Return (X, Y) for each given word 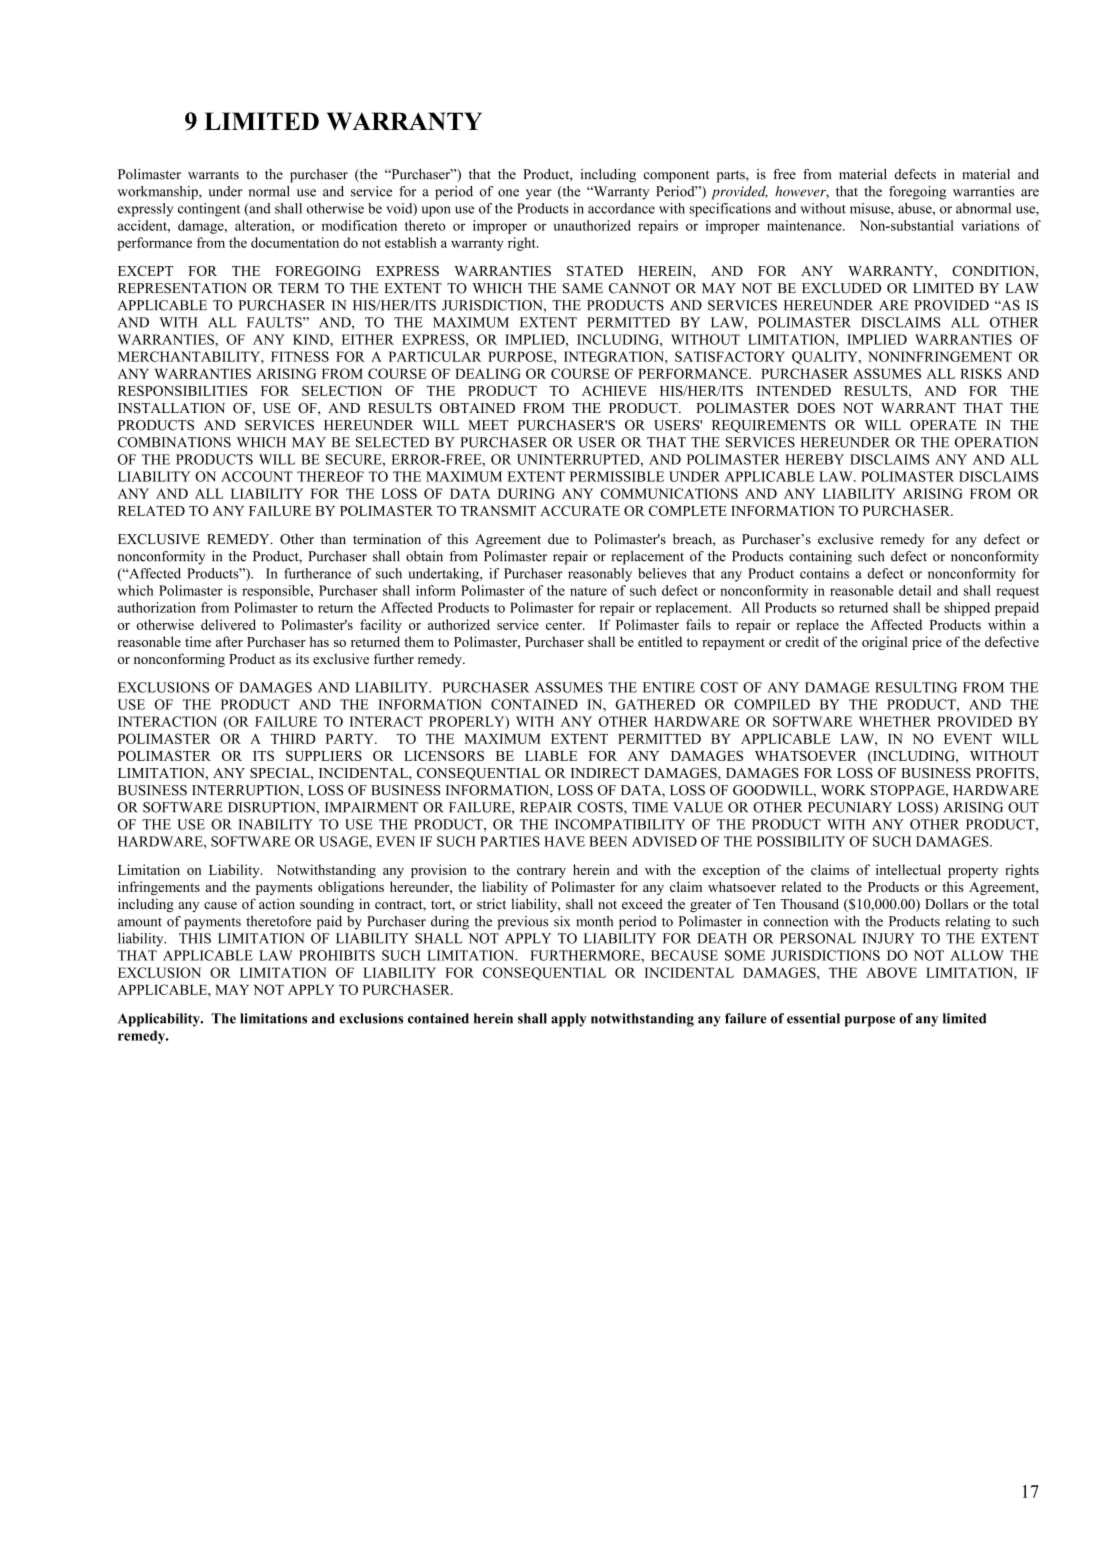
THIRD (293, 739)
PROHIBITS (337, 955)
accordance (621, 208)
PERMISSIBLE (617, 476)
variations (990, 225)
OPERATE (943, 425)
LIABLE (551, 756)
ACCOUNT (257, 476)
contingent (209, 210)
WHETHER (895, 721)
